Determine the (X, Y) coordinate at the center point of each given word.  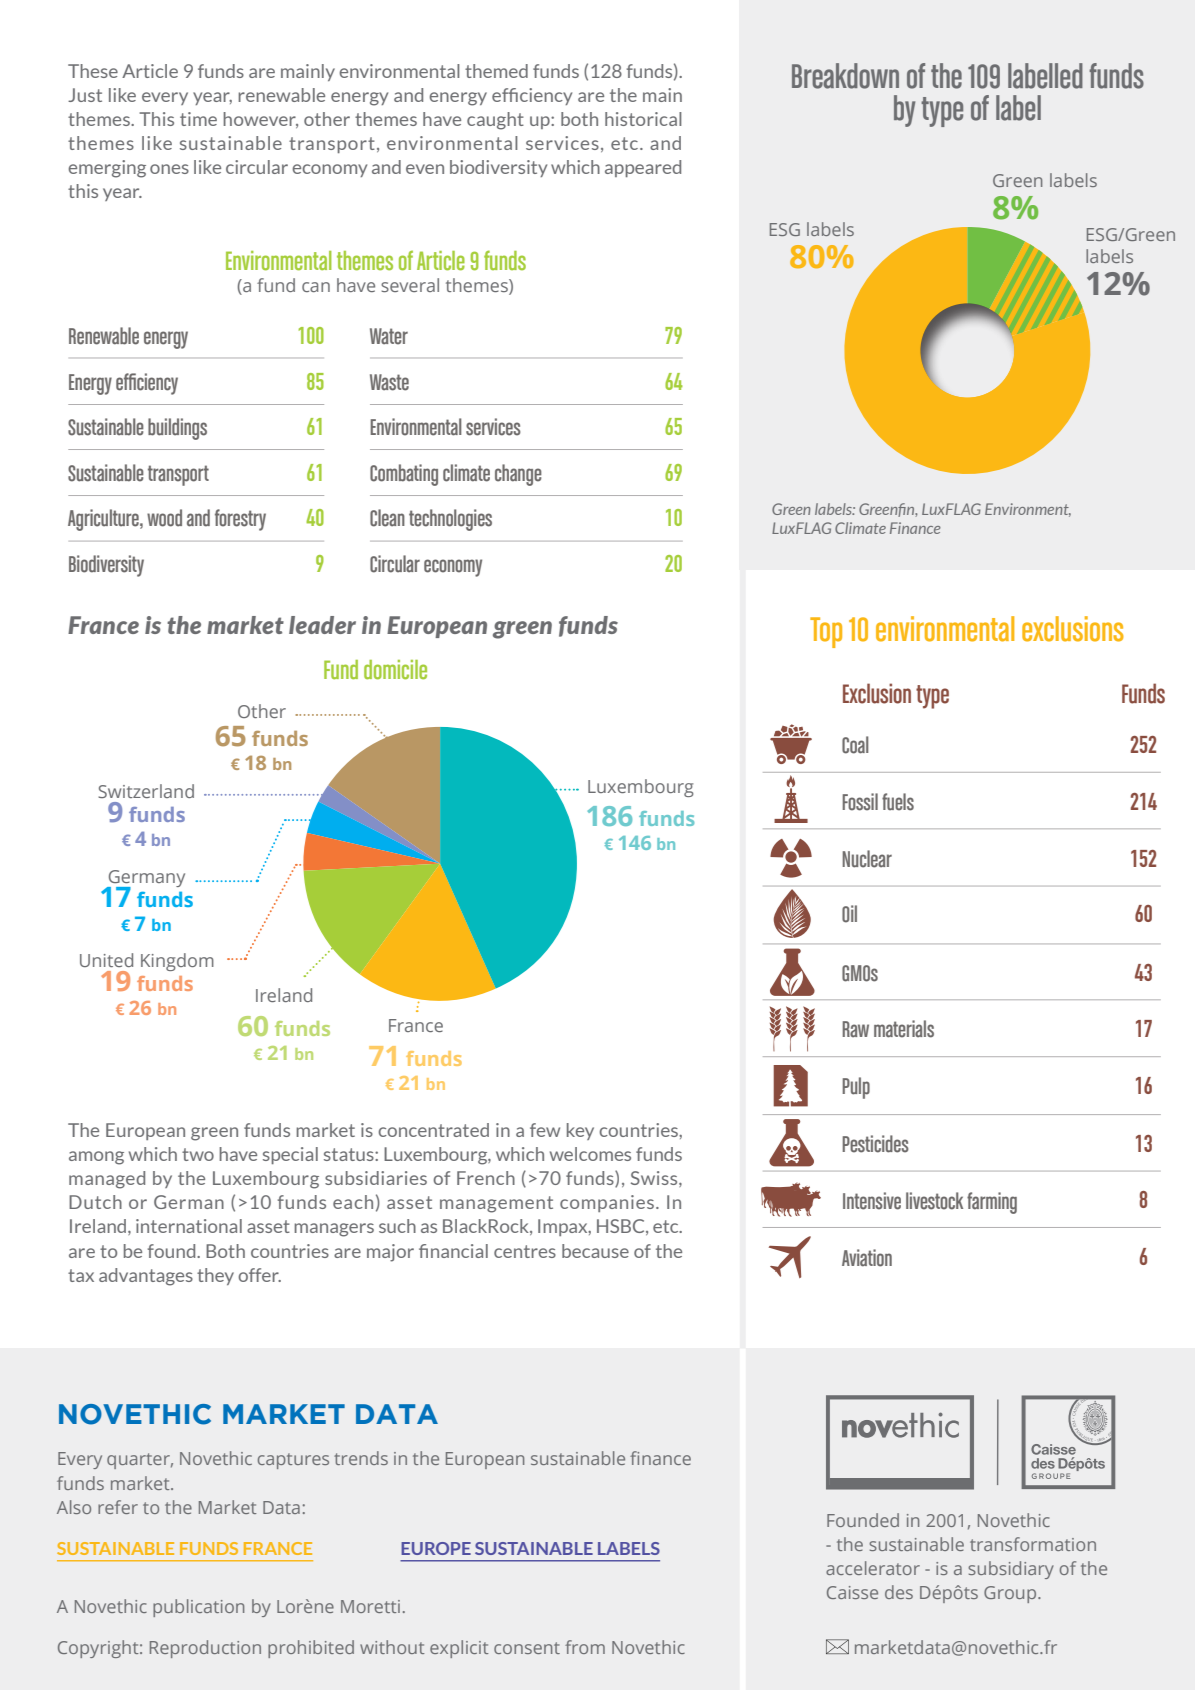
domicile (395, 670)
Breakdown (845, 76)
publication (198, 1608)
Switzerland (146, 791)
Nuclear (867, 859)
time (198, 119)
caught (495, 121)
